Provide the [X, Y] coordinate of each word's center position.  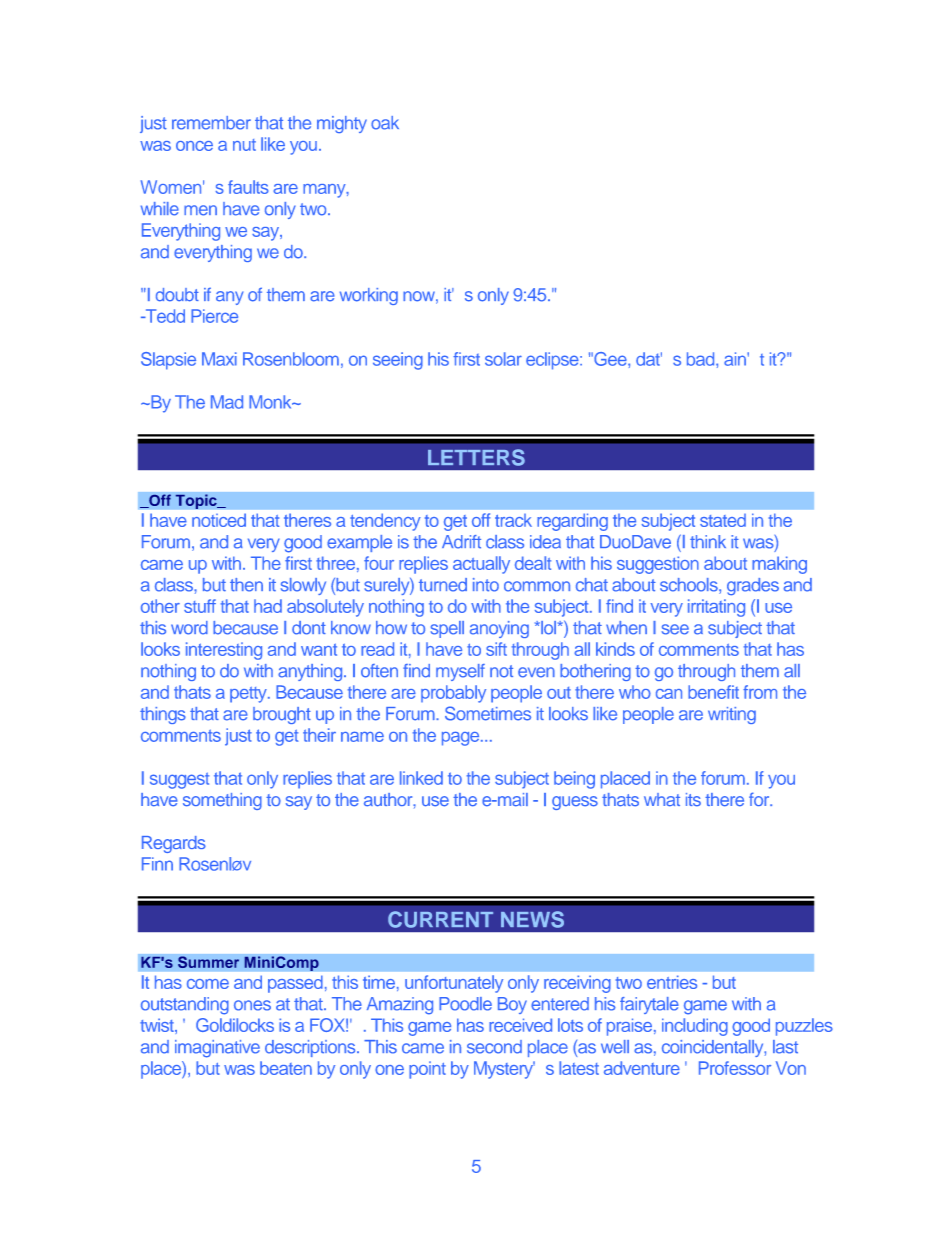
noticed [219, 520]
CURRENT [440, 919]
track [513, 520]
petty [249, 695]
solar [503, 359]
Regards [174, 844]
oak [385, 123]
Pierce [214, 316]
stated [723, 520]
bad [702, 359]
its [693, 800]
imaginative [217, 1049]
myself [460, 672]
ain [736, 359]
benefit [713, 692]
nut [244, 145]
